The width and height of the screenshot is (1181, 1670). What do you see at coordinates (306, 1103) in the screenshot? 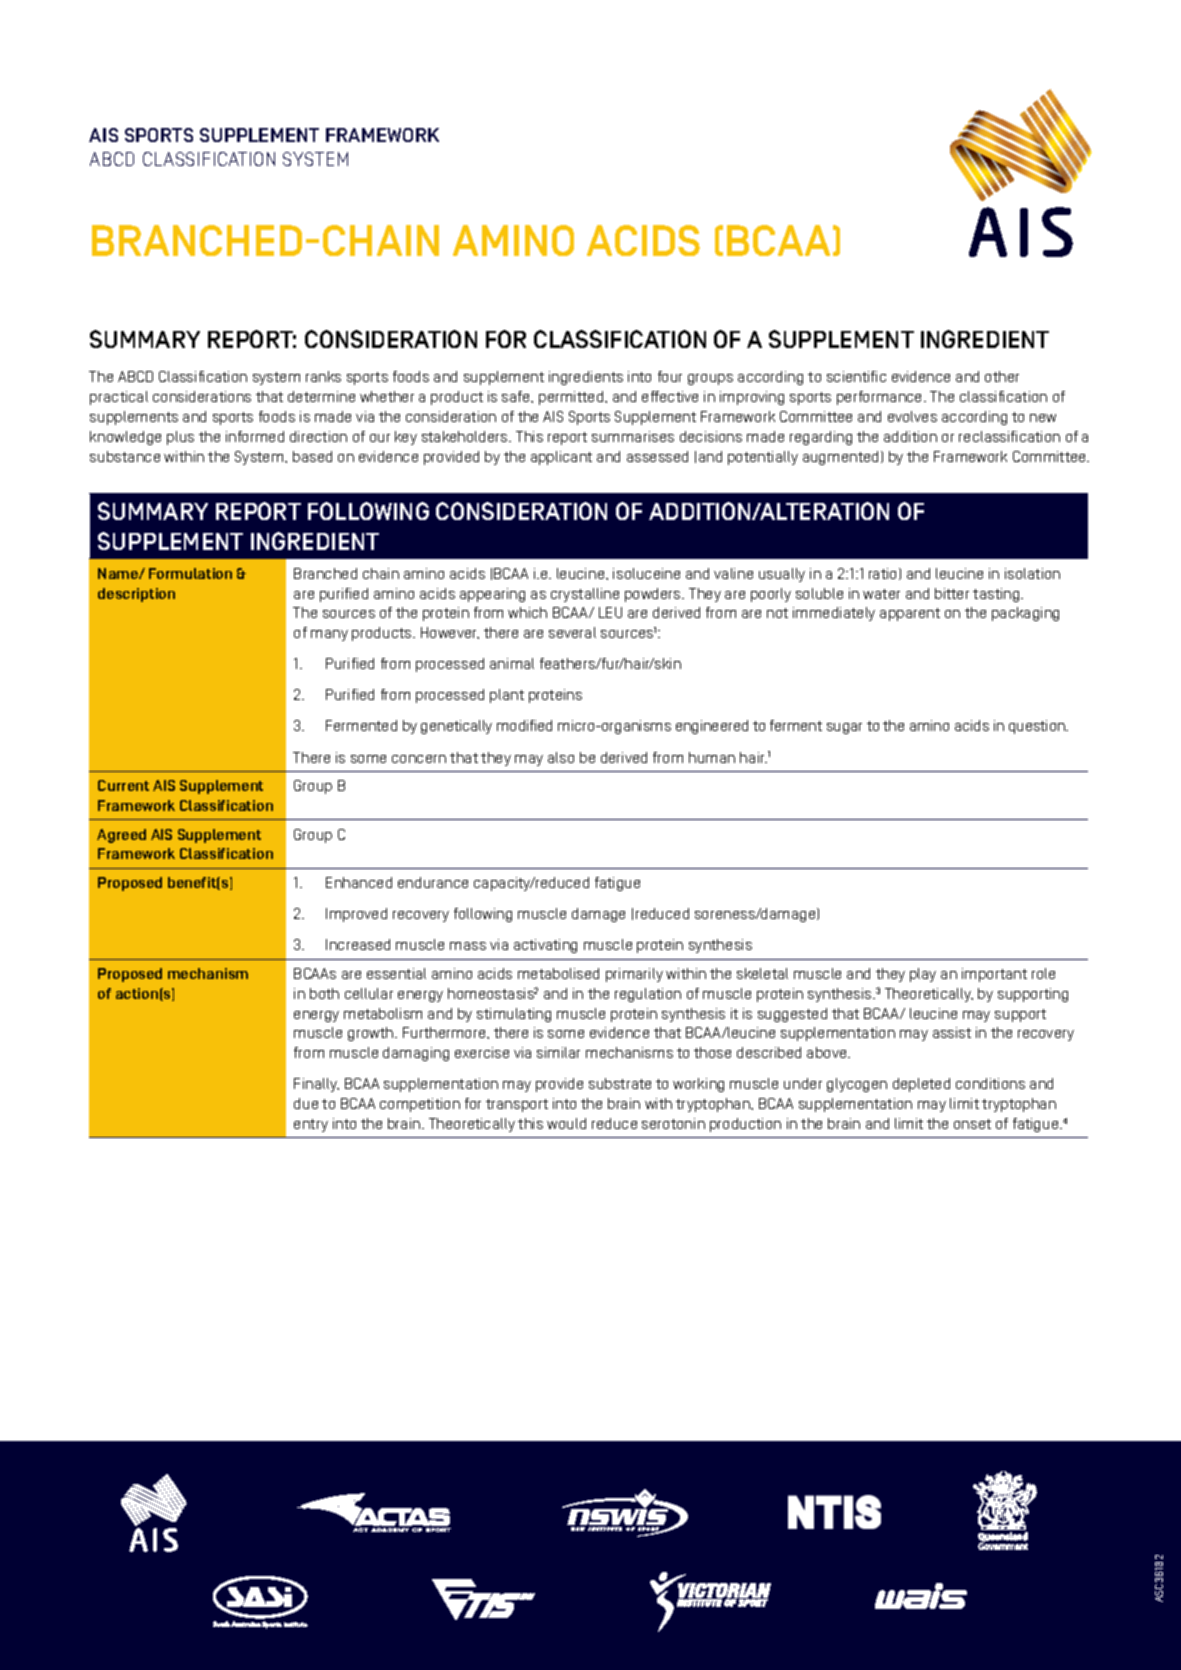
I see `due` at bounding box center [306, 1103].
